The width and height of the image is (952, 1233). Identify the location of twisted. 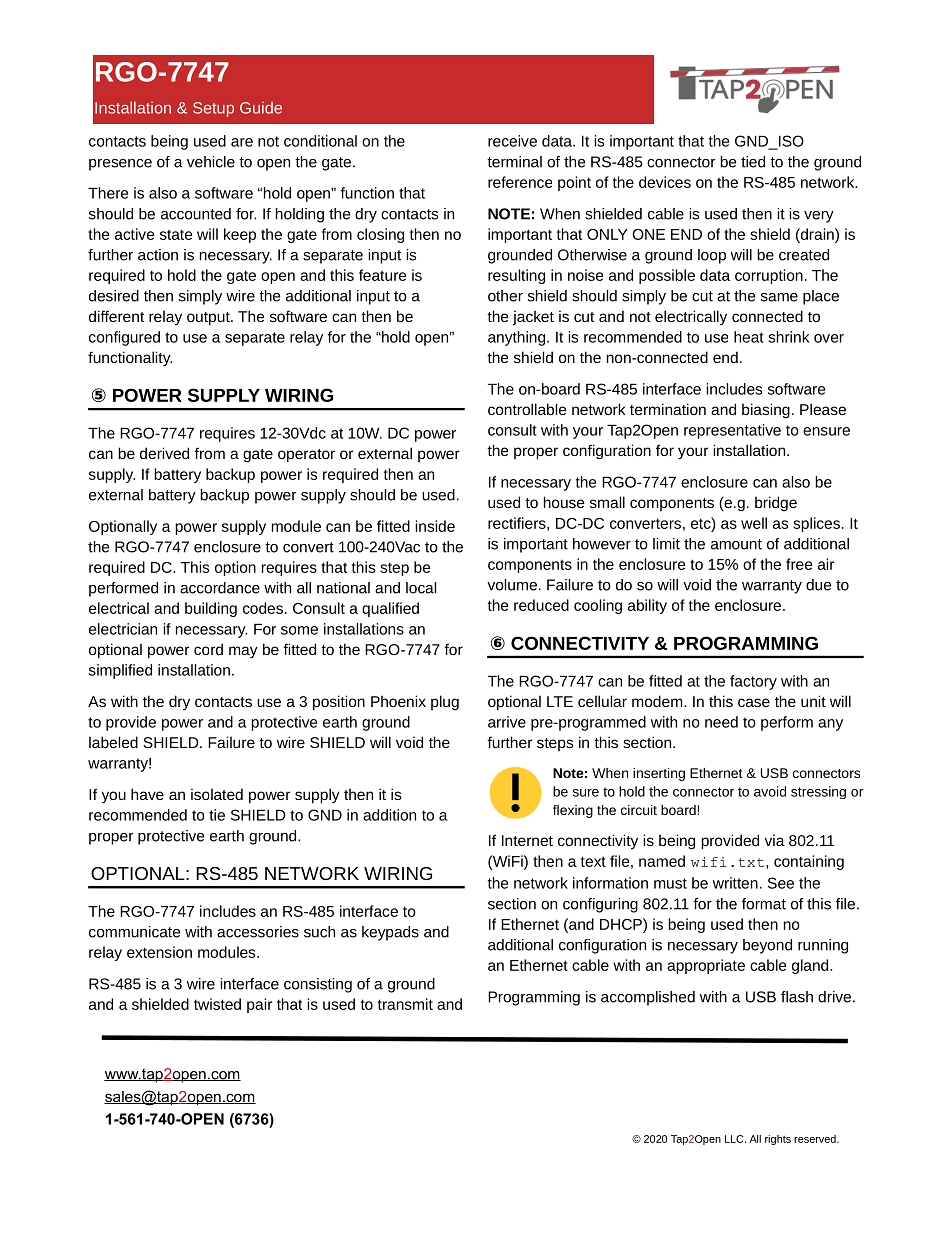
(217, 1004).
